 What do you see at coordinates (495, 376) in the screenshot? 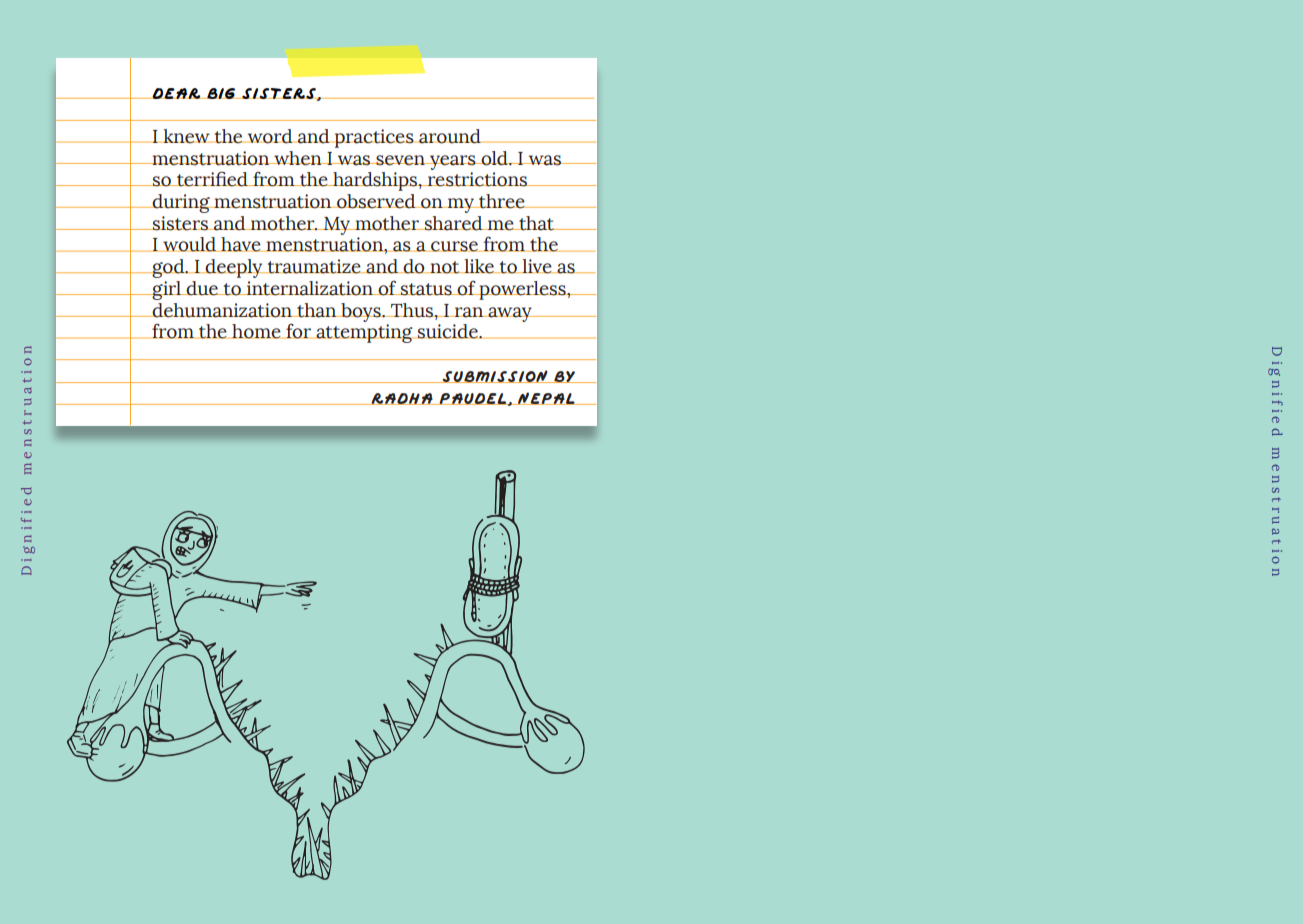
I see `Submission` at bounding box center [495, 376].
